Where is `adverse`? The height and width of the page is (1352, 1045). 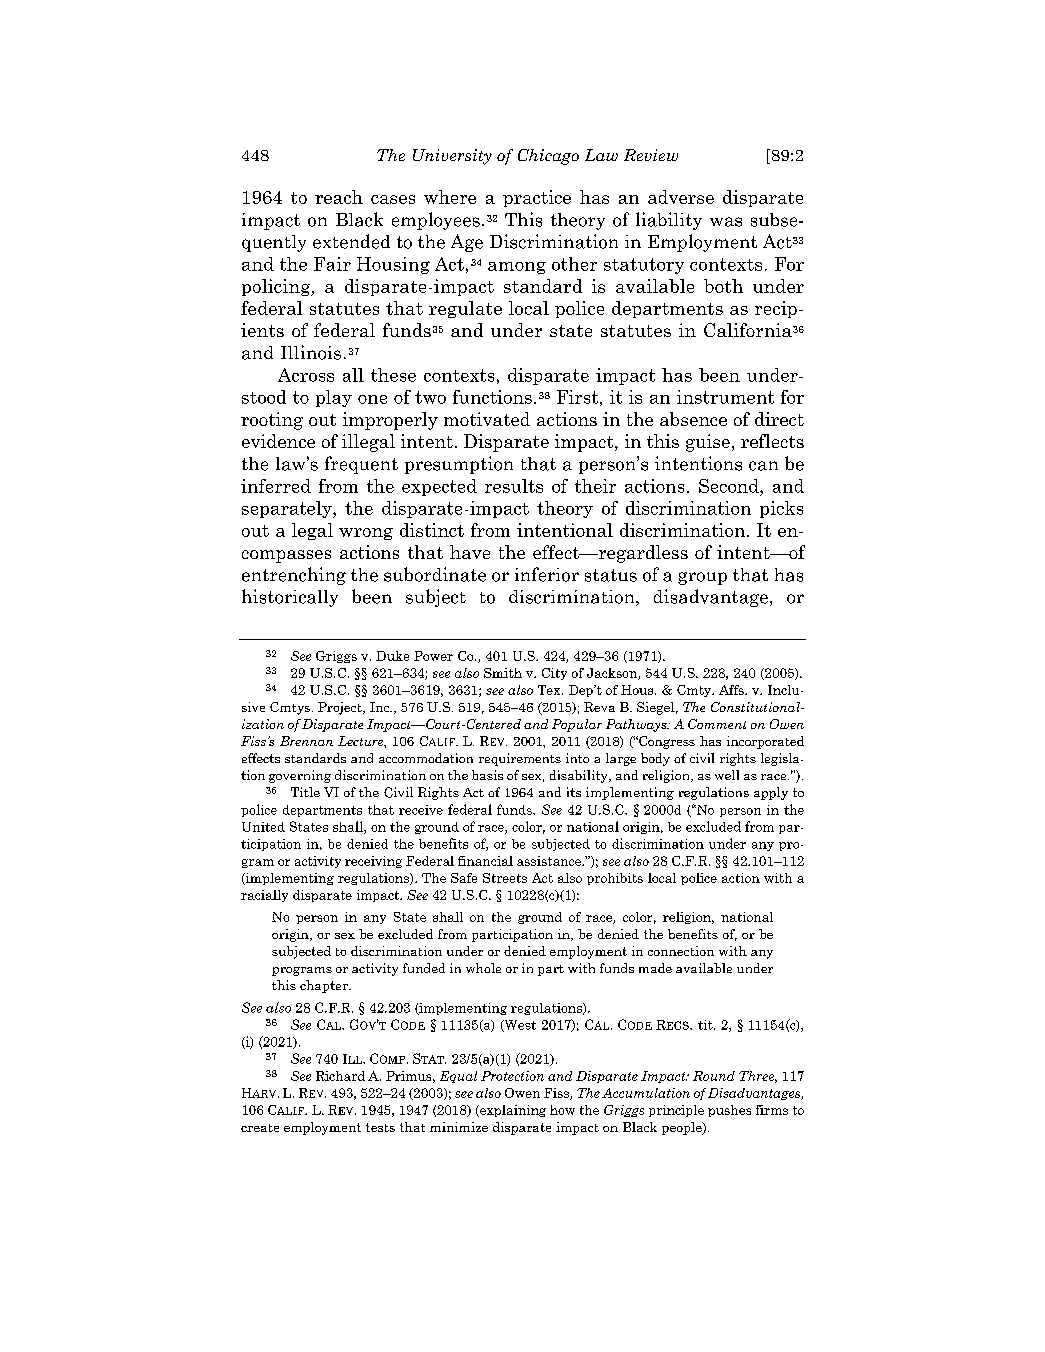 adverse is located at coordinates (681, 197).
